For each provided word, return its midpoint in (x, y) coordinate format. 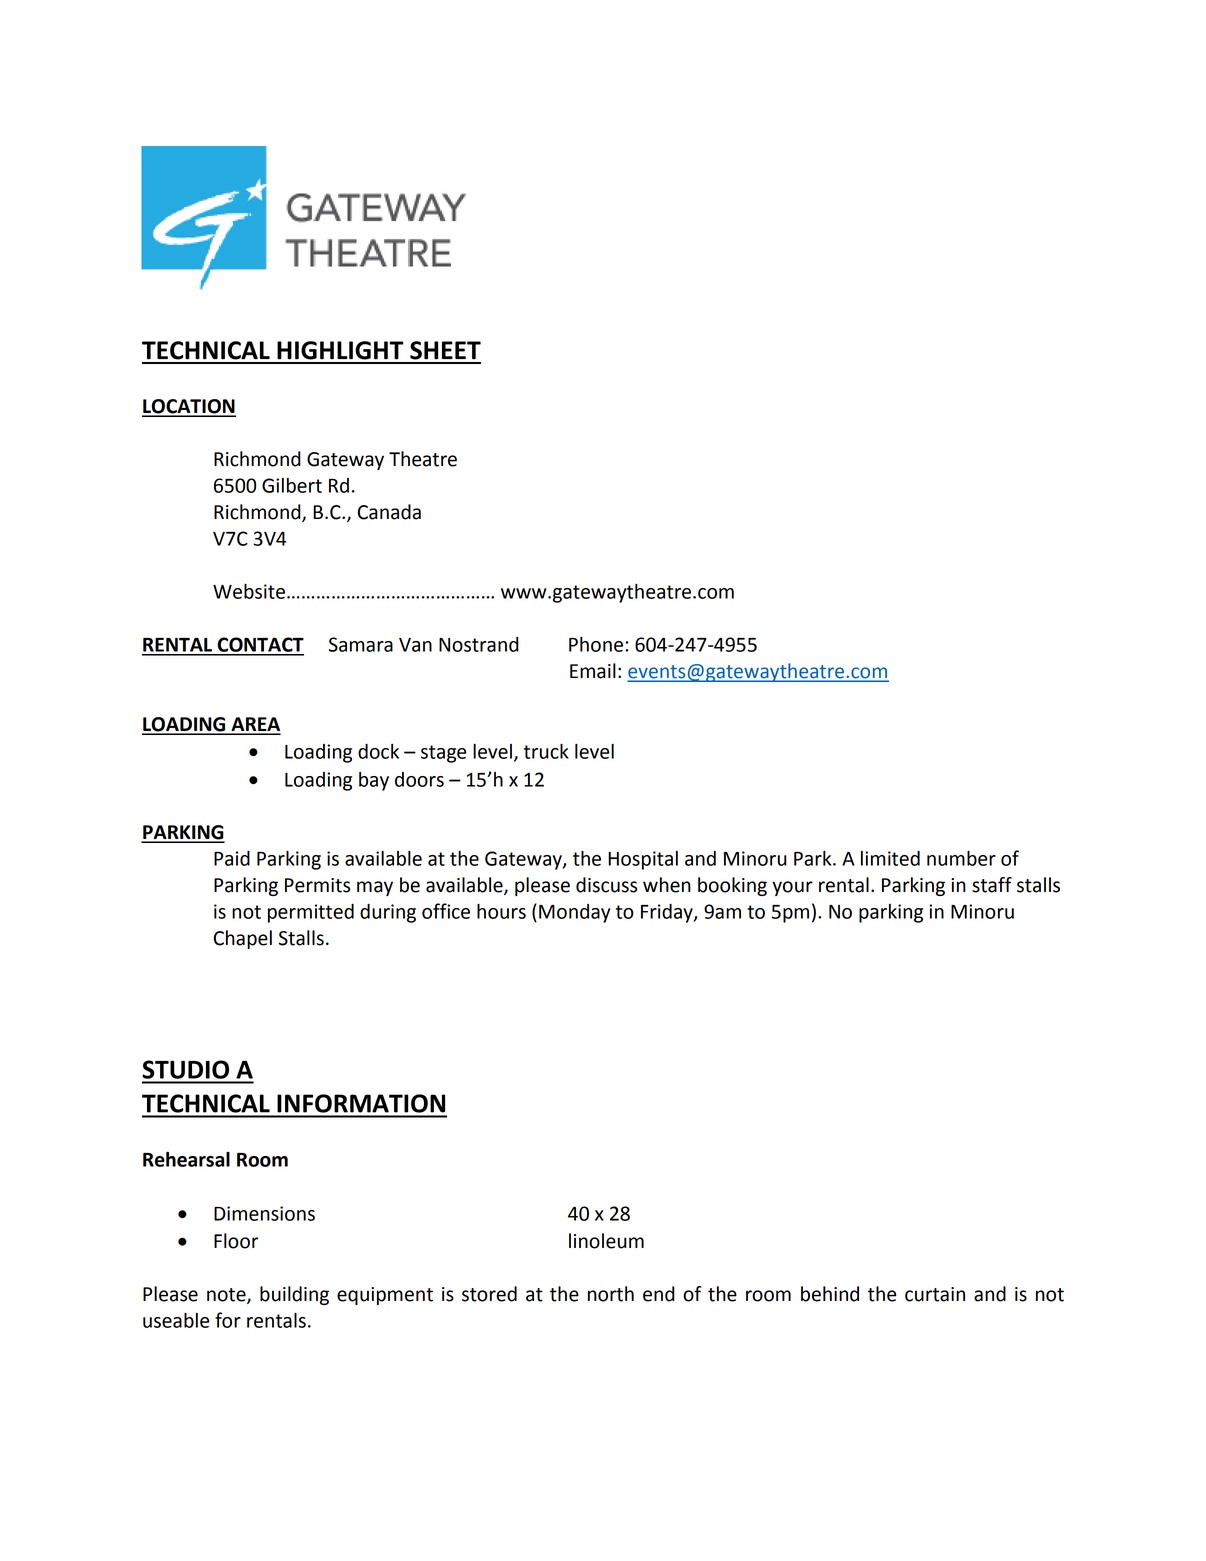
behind (830, 1294)
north (611, 1294)
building (294, 1295)
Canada (389, 512)
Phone (597, 644)
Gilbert (292, 485)
